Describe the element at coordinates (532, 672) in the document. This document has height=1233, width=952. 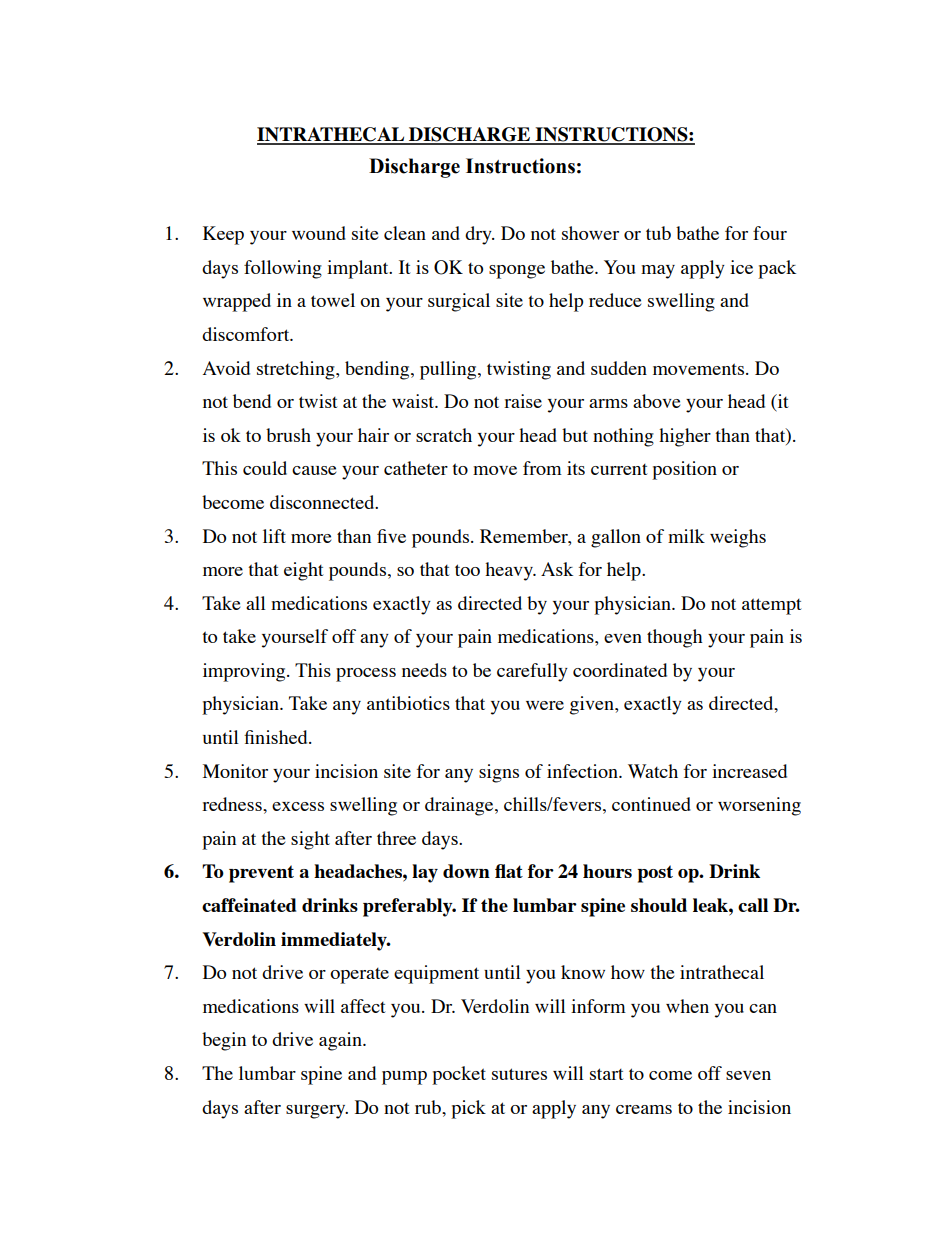
I see `carefully` at that location.
